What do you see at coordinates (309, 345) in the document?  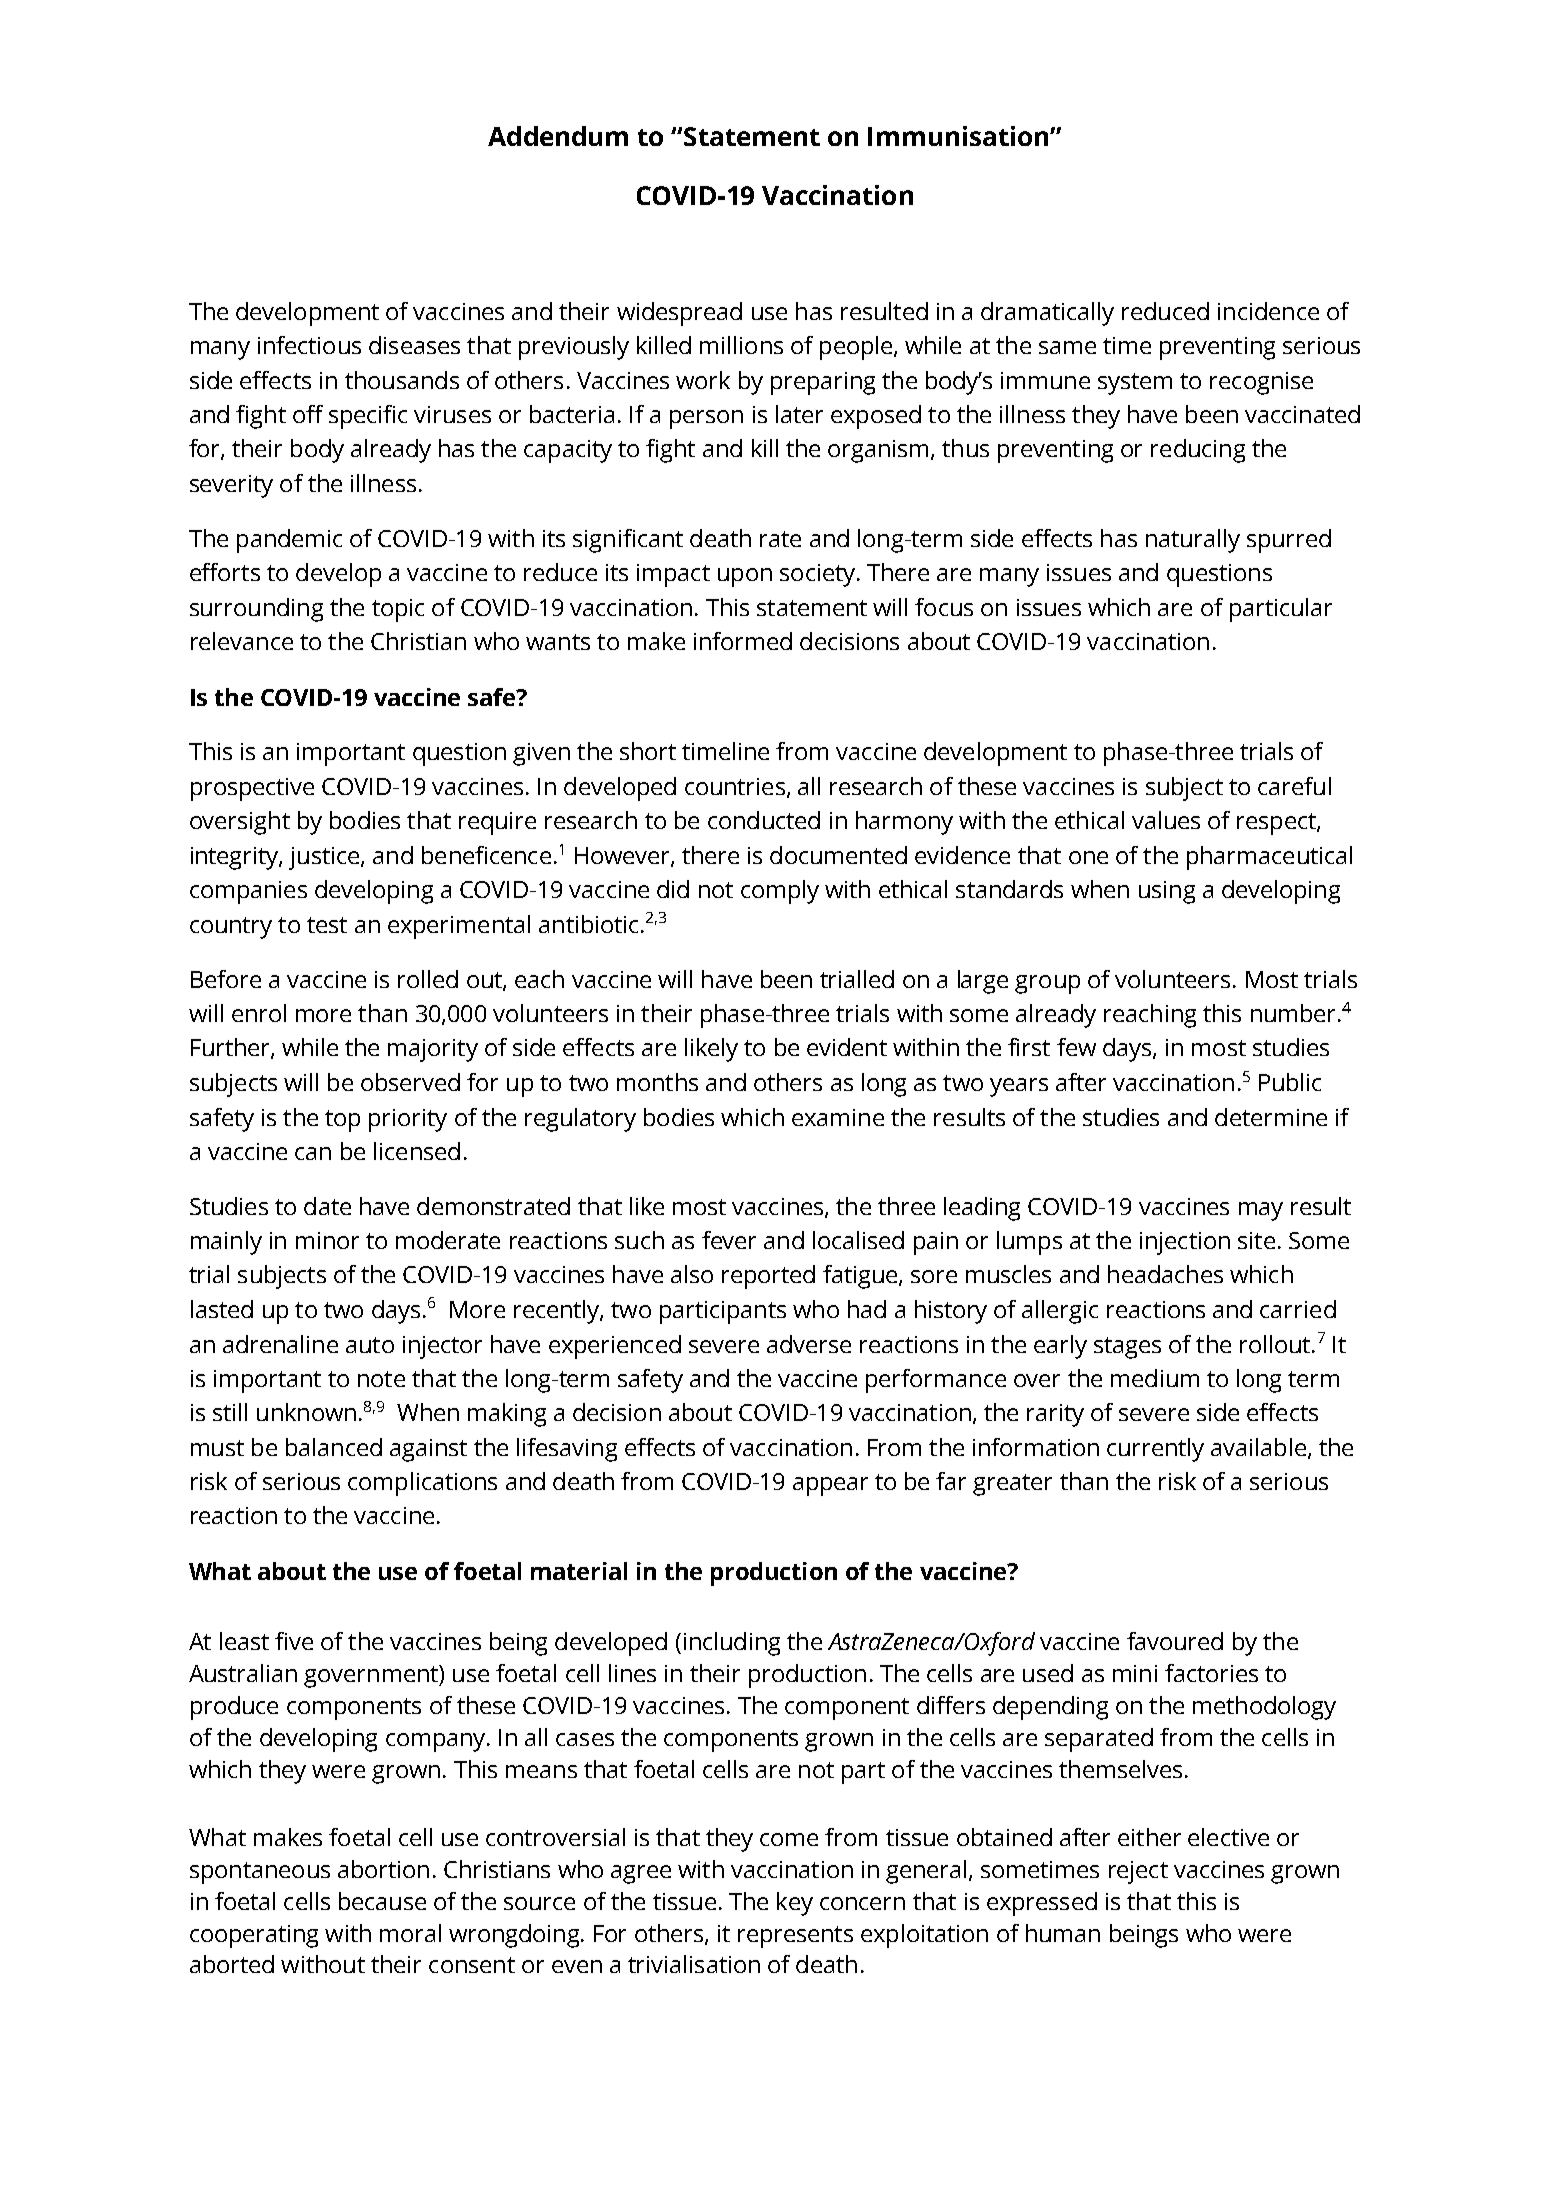 I see `infectious` at bounding box center [309, 345].
